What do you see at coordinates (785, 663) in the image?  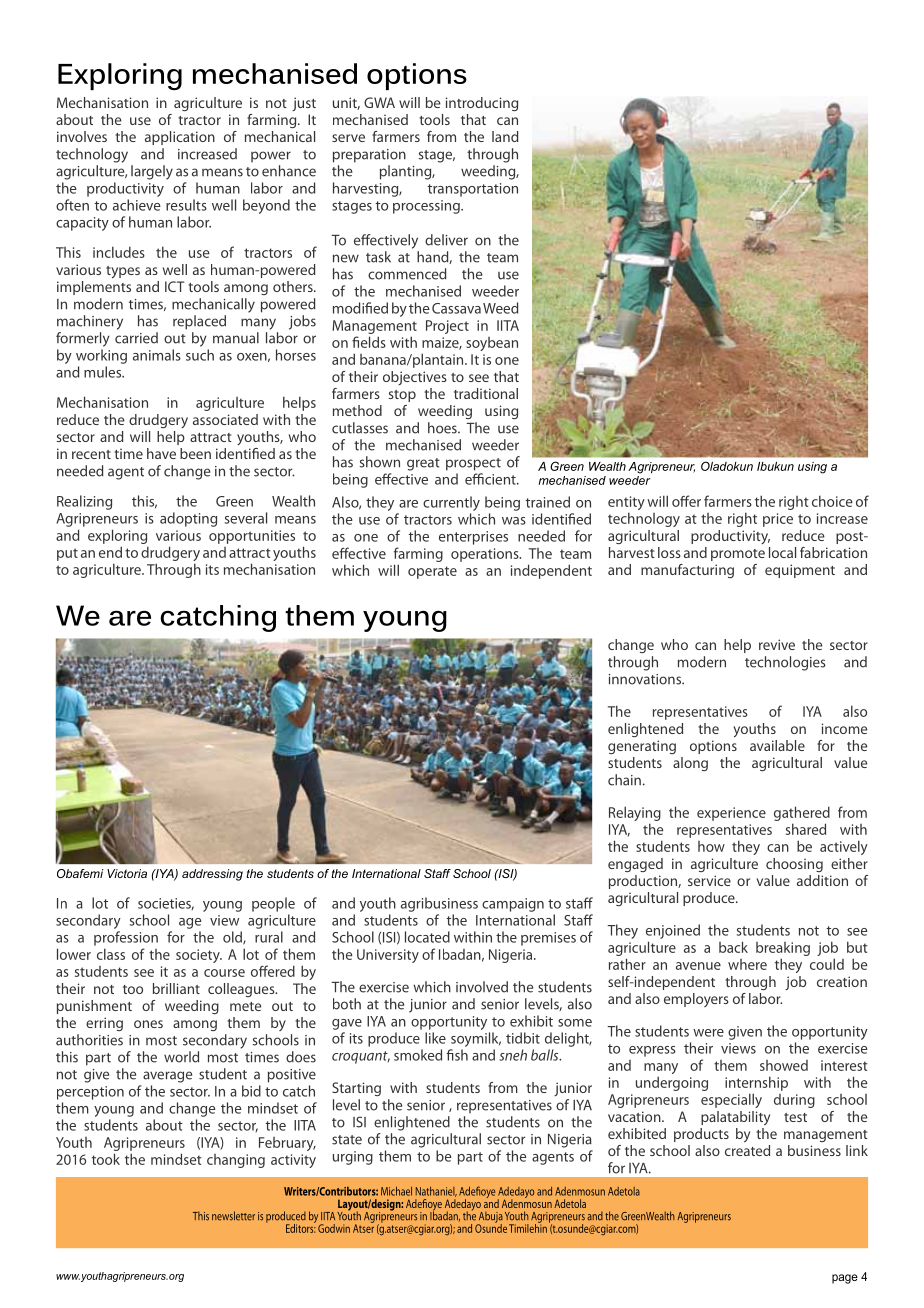 I see `technologies` at bounding box center [785, 663].
